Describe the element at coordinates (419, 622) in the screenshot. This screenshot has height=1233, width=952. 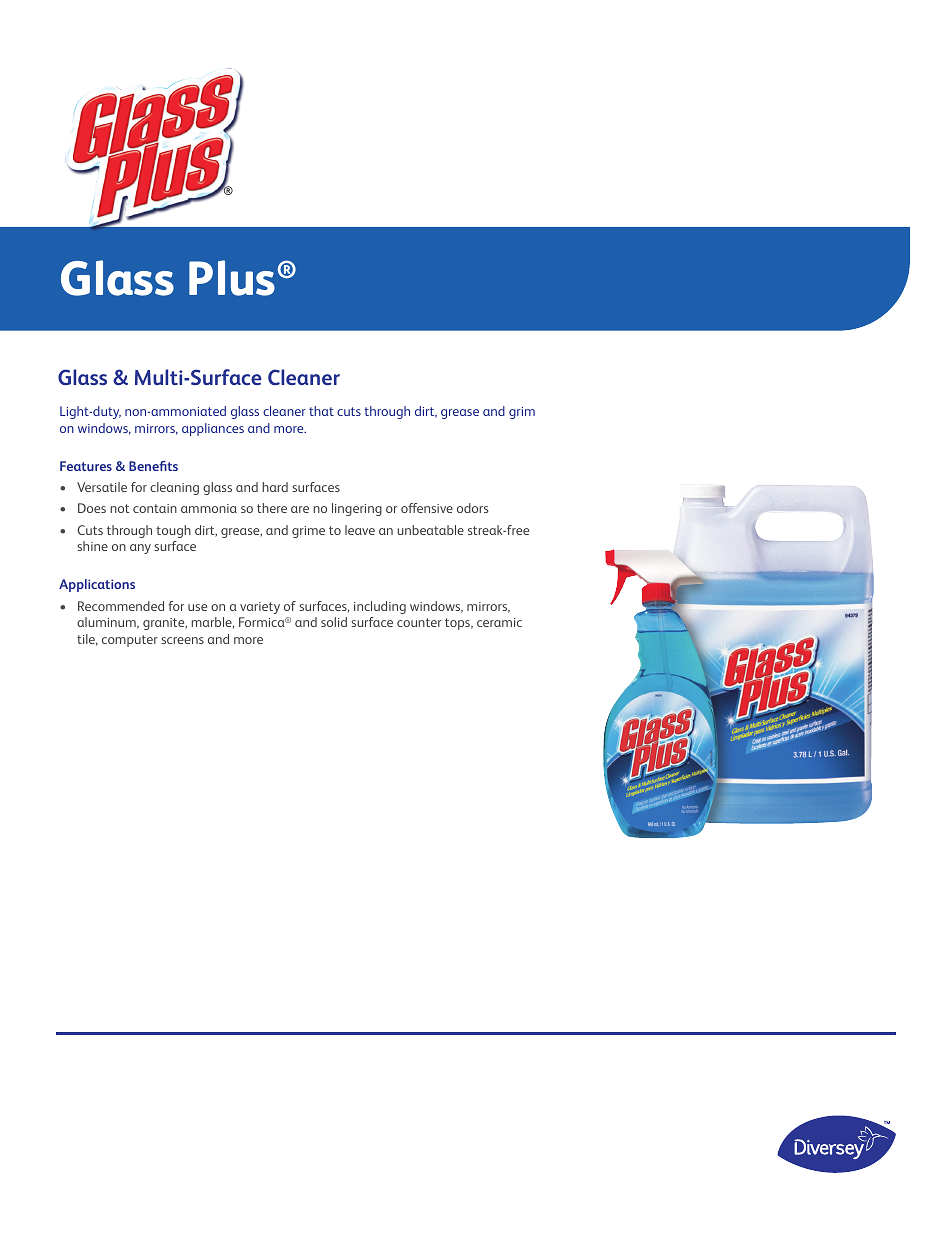
I see `counter` at that location.
